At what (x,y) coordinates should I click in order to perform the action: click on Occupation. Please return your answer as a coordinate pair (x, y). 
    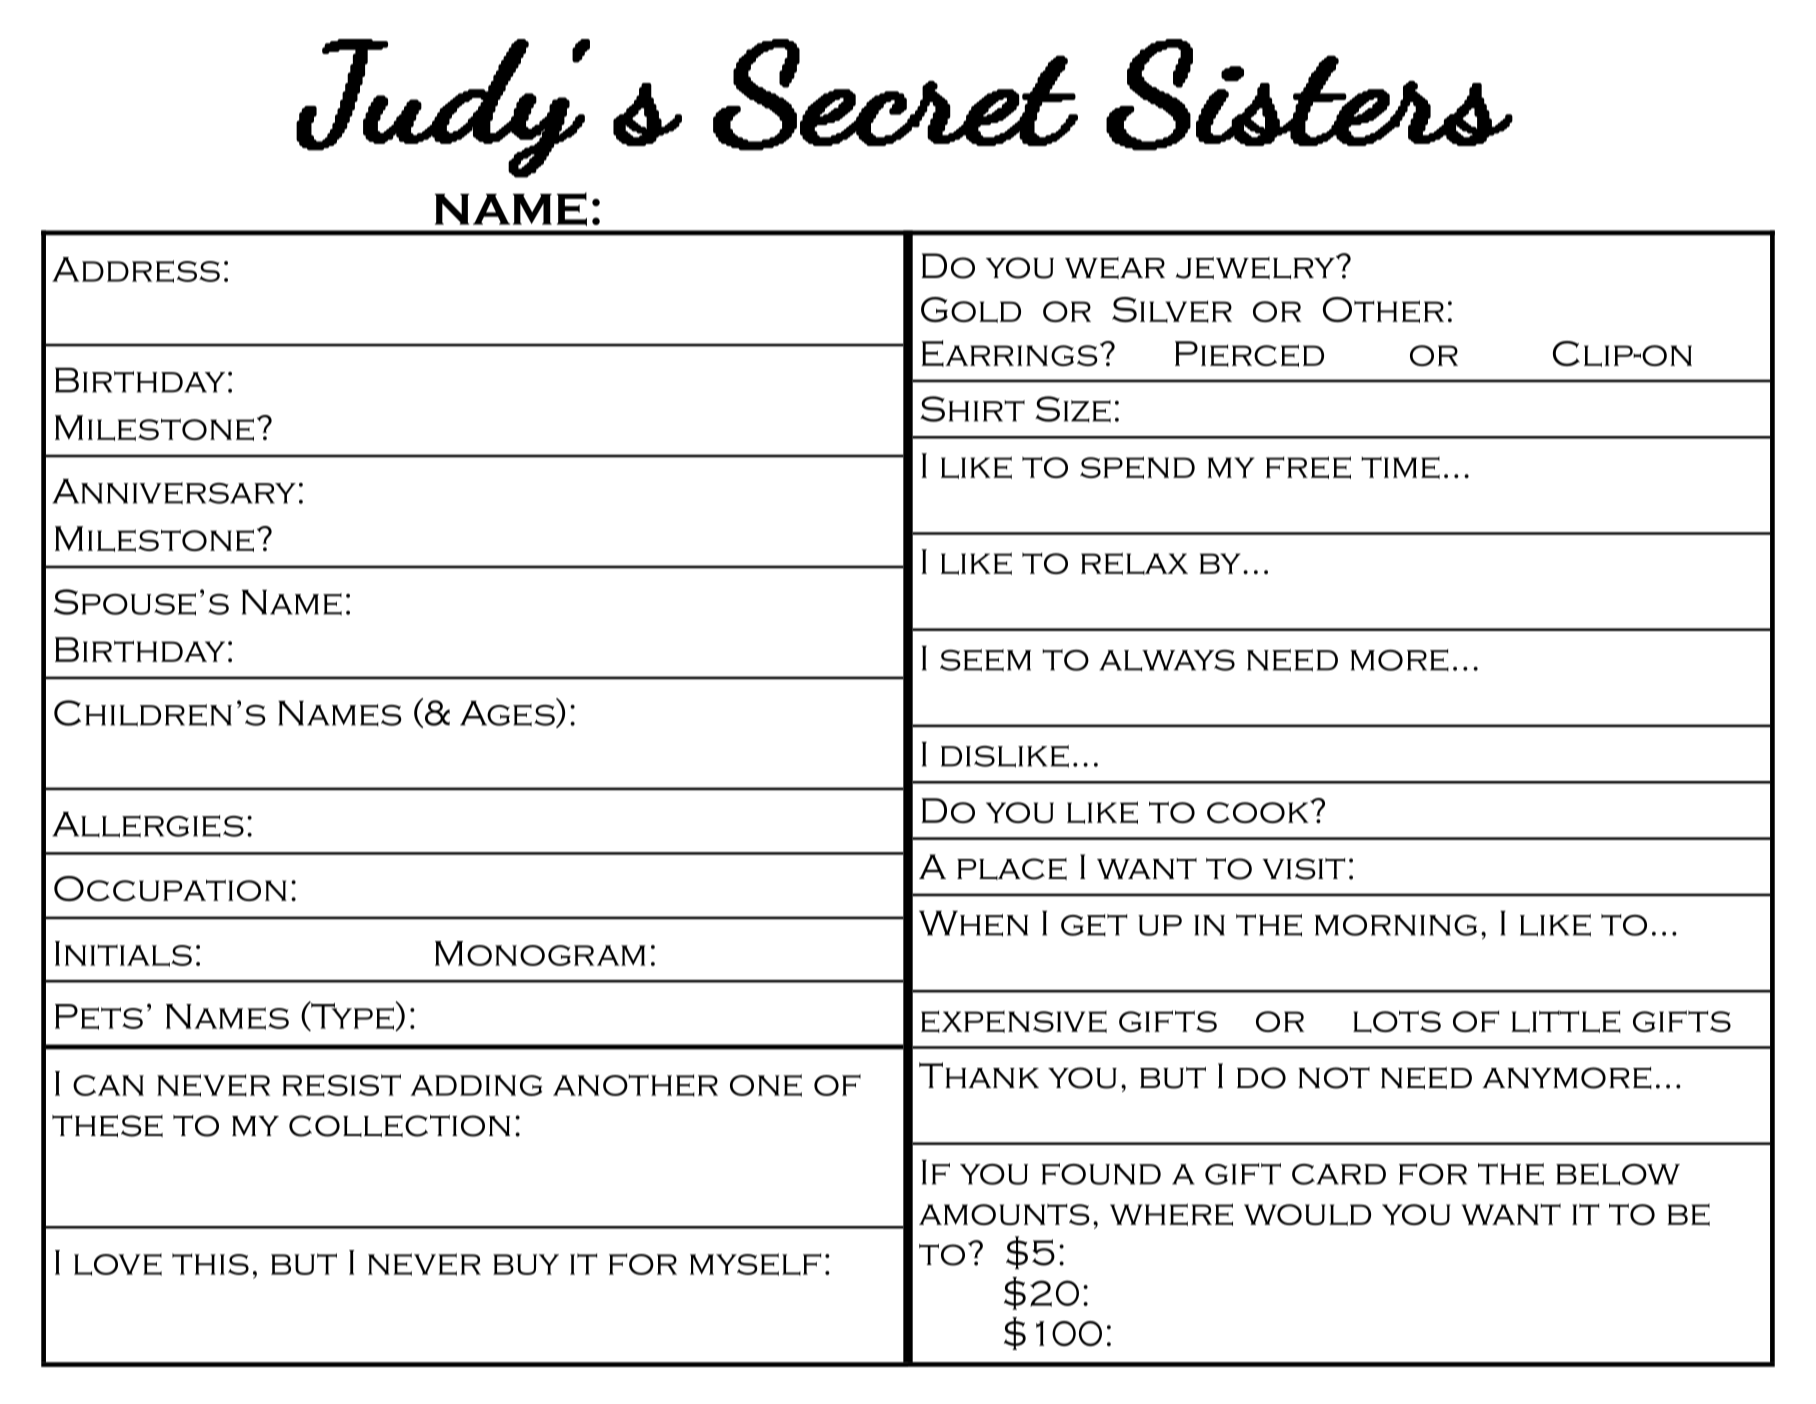
    Looking at the image, I should click on (170, 888).
